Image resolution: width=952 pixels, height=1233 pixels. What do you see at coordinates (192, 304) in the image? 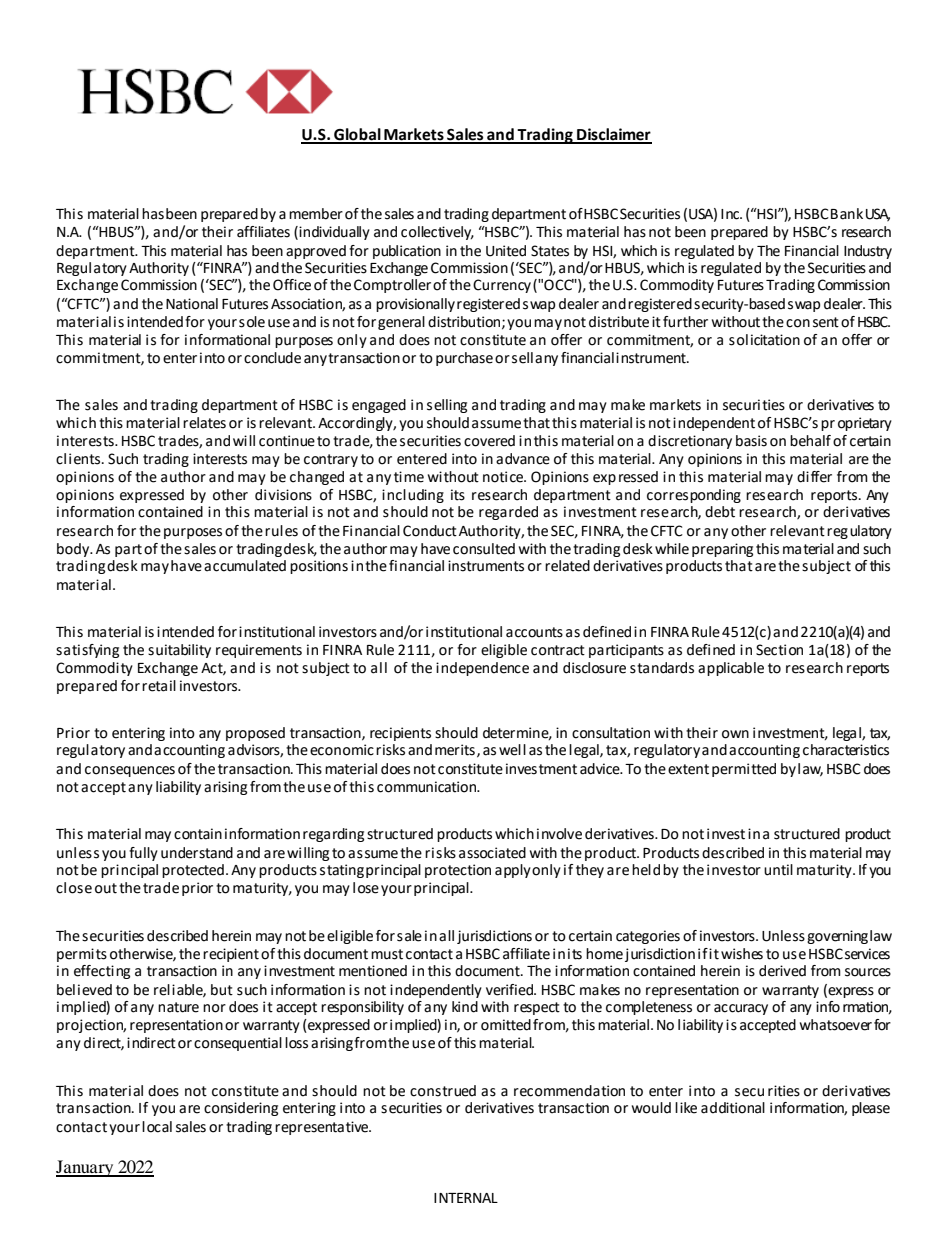
I see `National` at bounding box center [192, 304].
